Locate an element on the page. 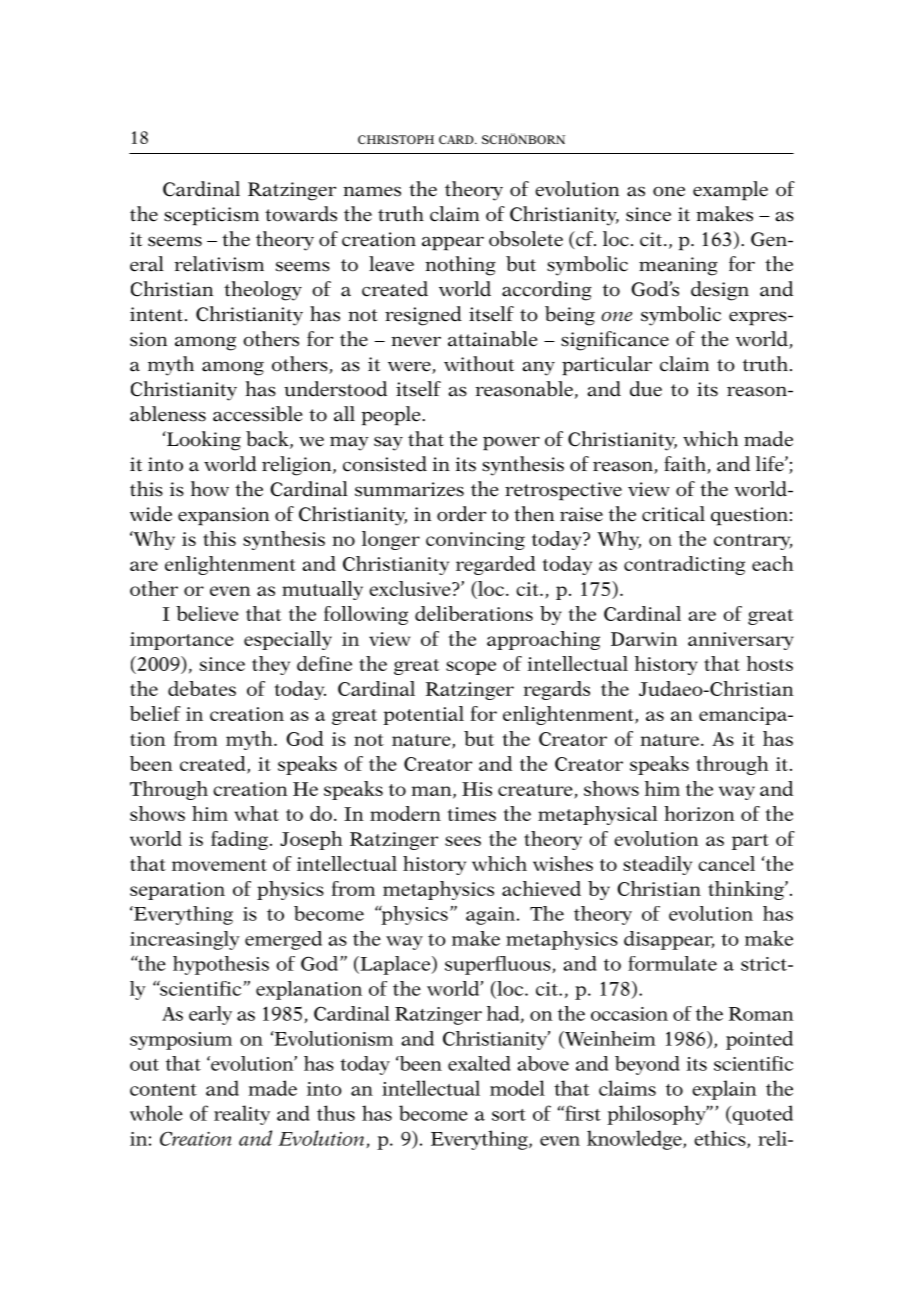 Image resolution: width=924 pixels, height=1308 pixels. what is located at coordinates (256, 813).
